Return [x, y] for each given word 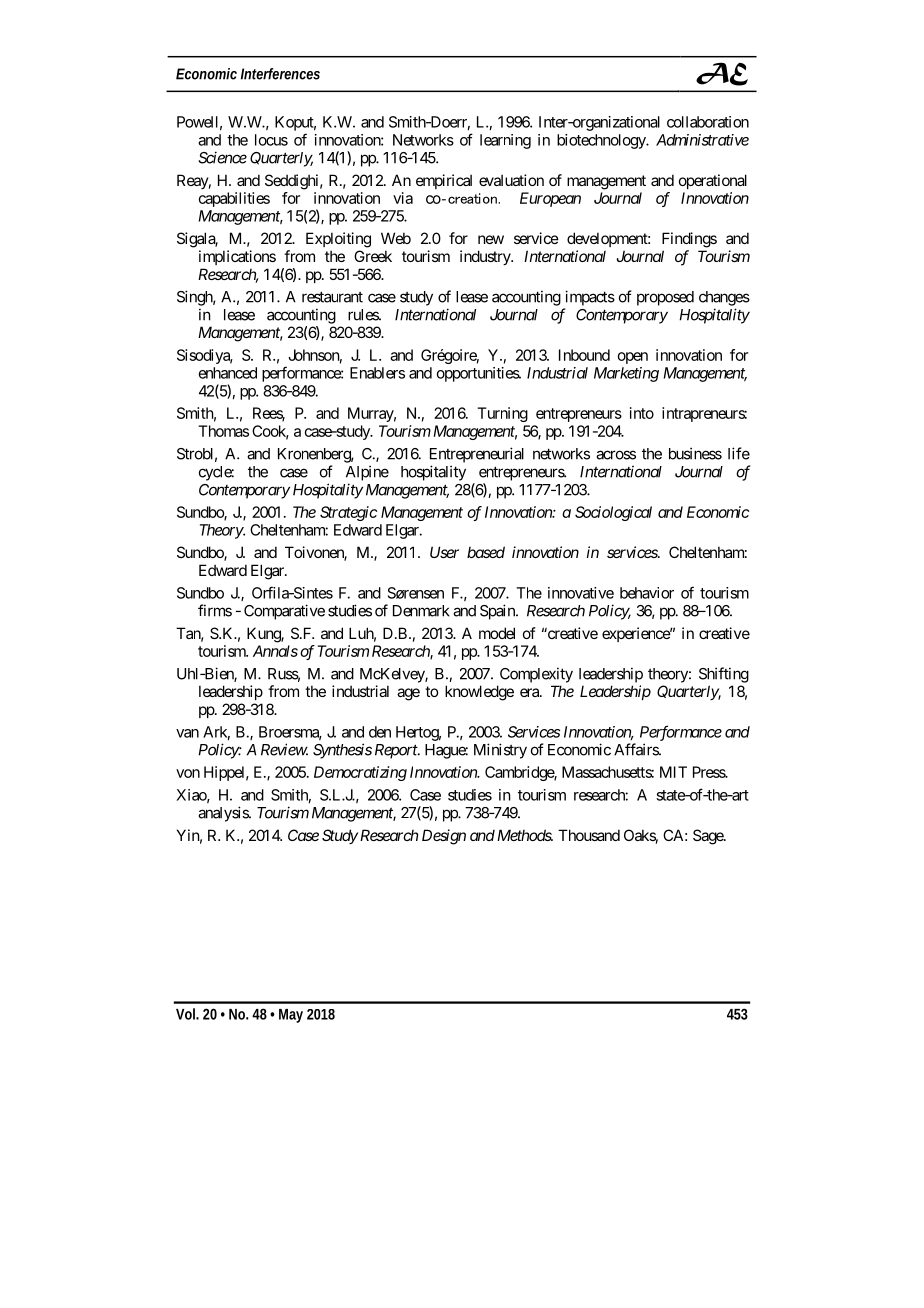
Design [444, 837]
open [633, 358]
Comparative [284, 612]
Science [222, 157]
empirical [444, 181]
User [444, 552]
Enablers [377, 373]
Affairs [637, 749]
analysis [224, 814]
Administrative [702, 140]
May [291, 1016]
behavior [647, 593]
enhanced [228, 373]
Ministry [500, 751]
